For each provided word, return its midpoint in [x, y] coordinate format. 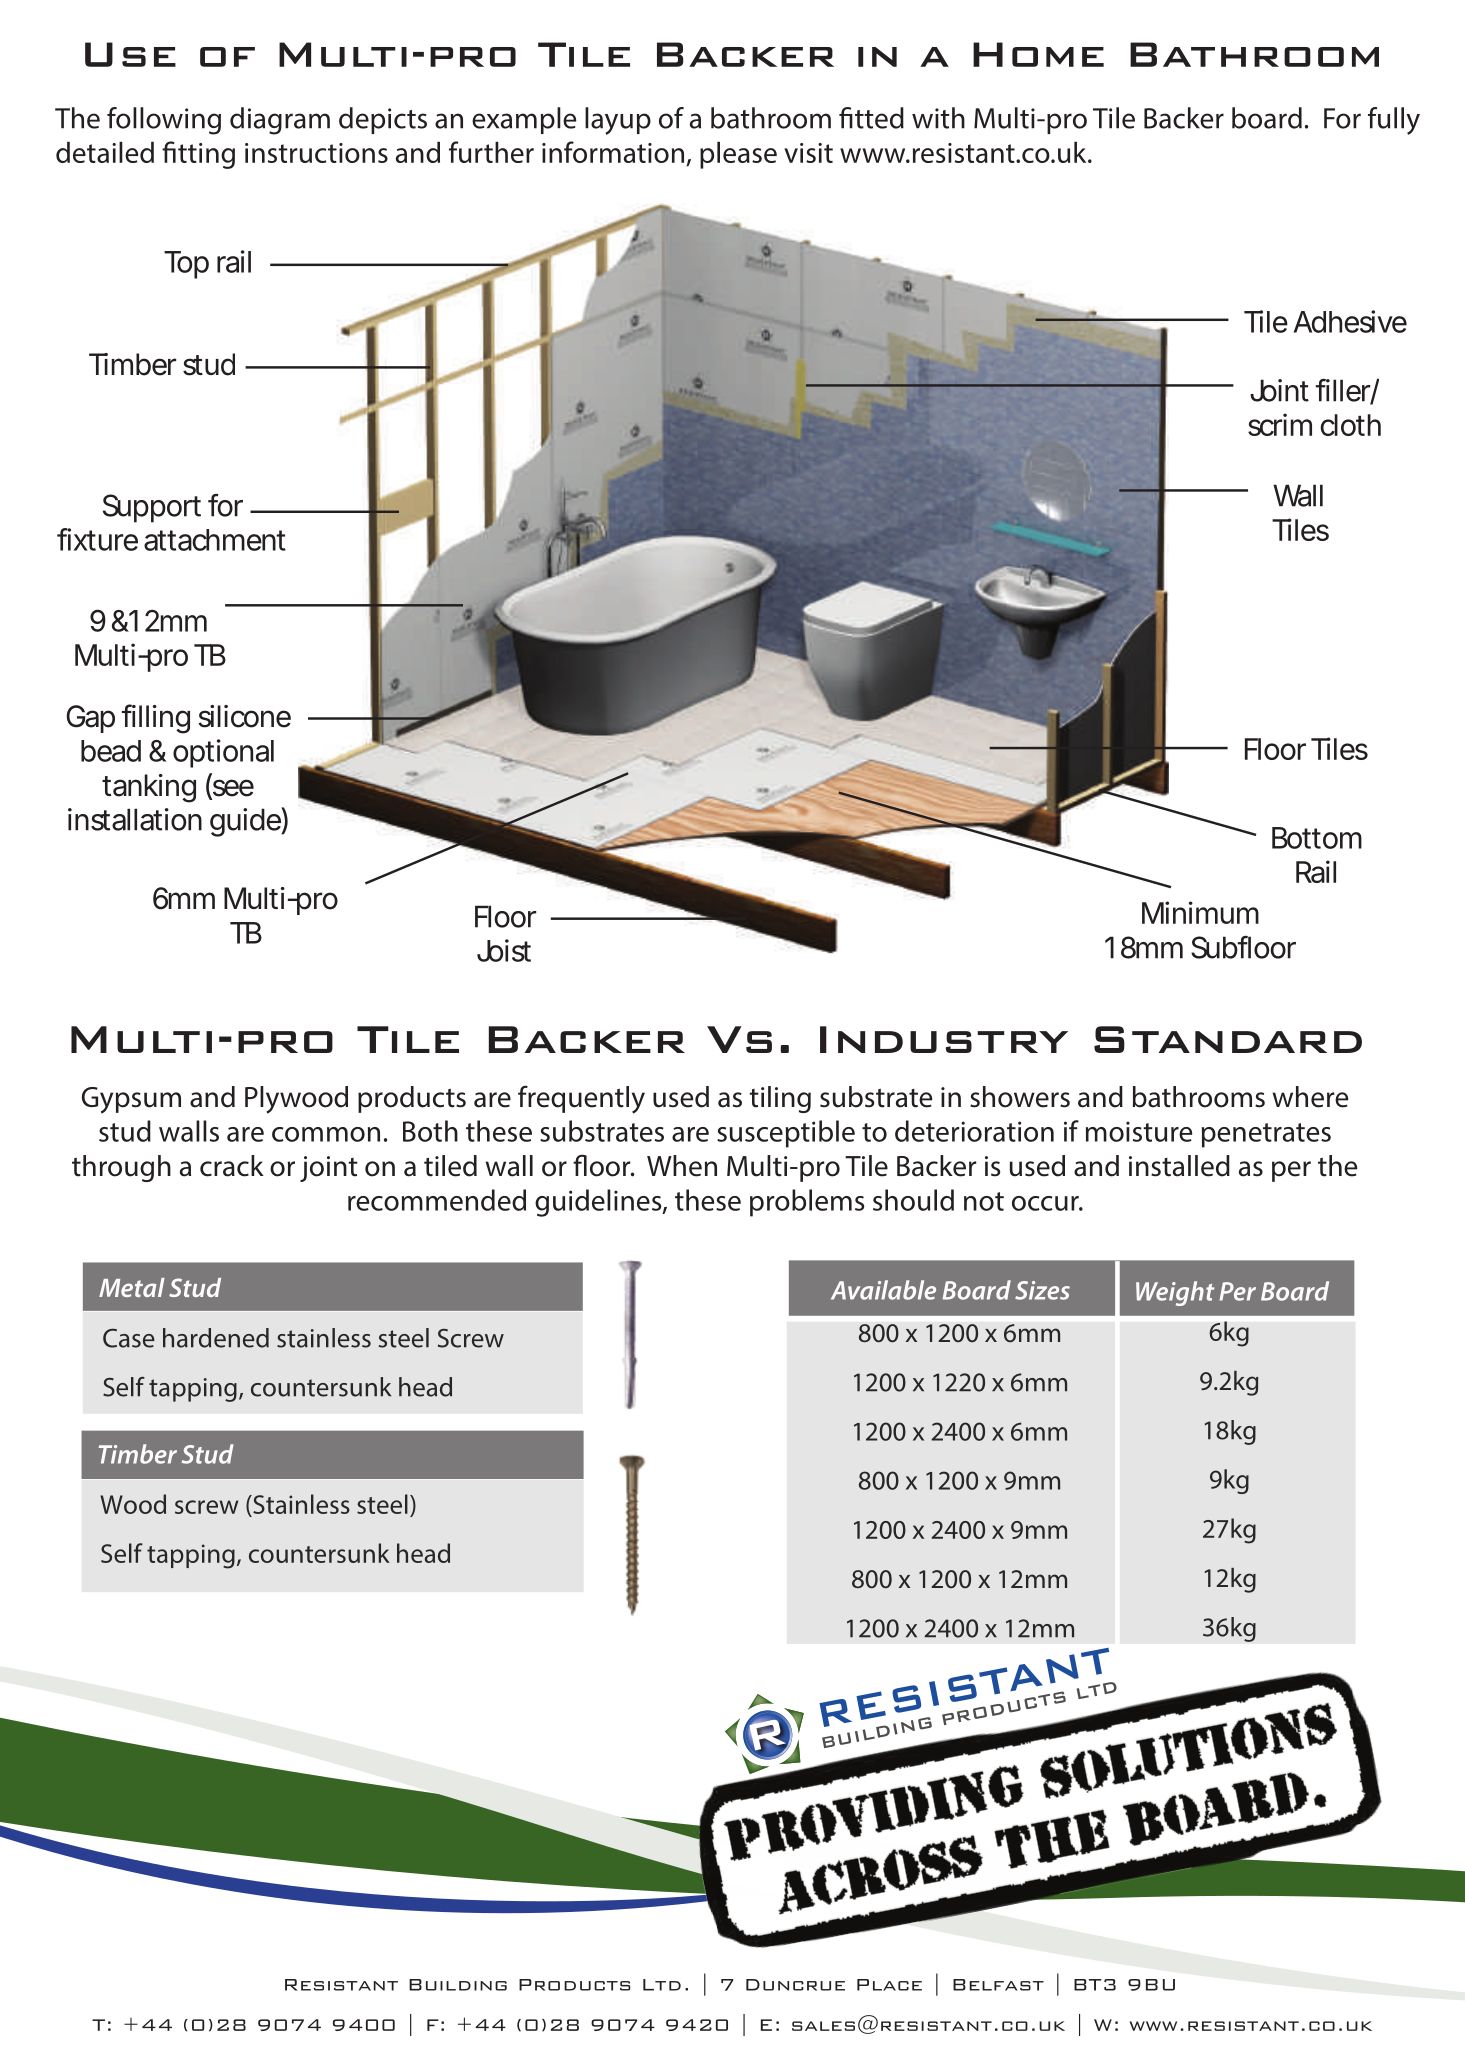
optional [223, 753]
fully [1394, 121]
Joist [504, 950]
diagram [280, 121]
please [738, 155]
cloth [1350, 425]
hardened [216, 1338]
